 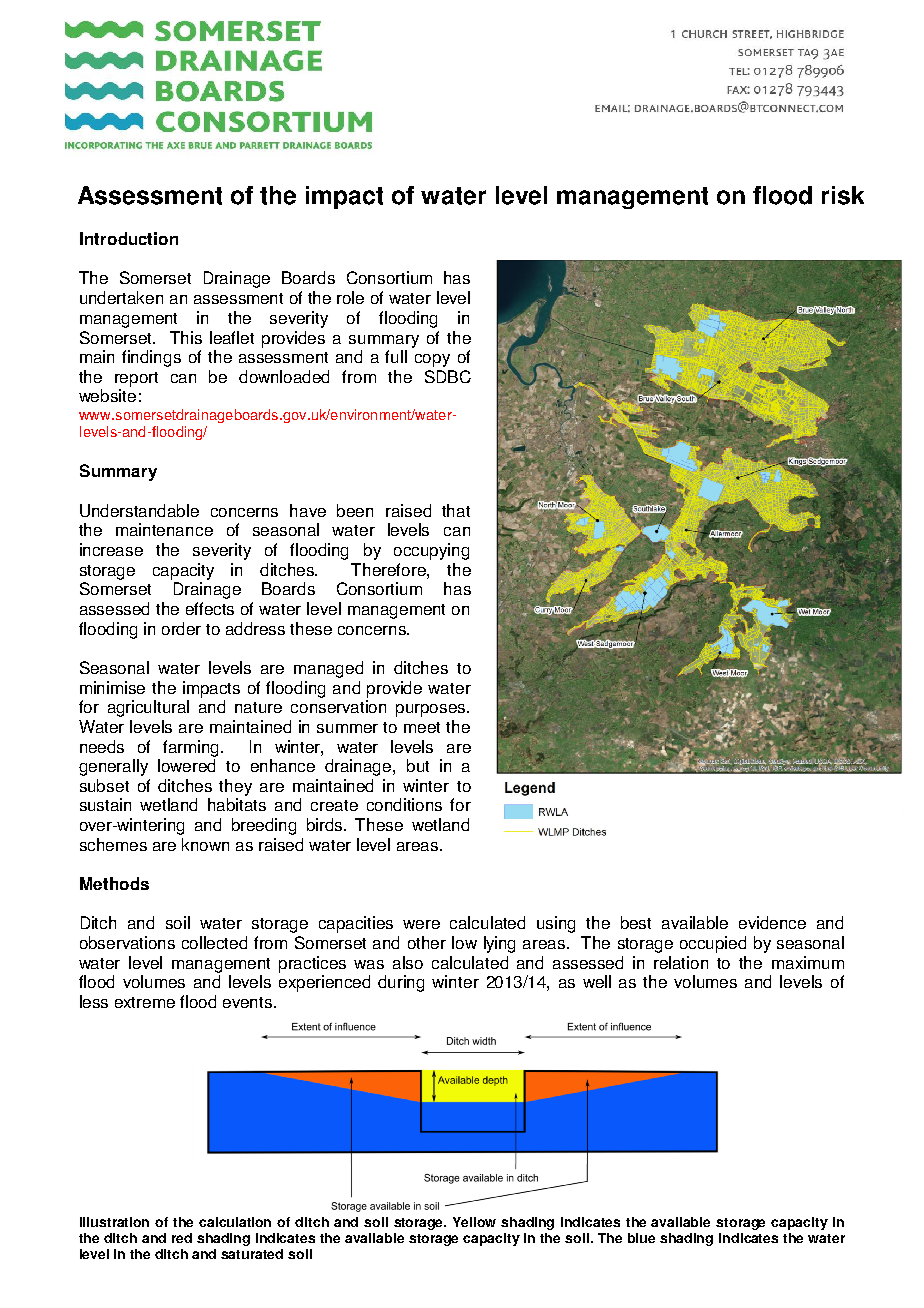 I want to click on occupying, so click(x=431, y=551).
